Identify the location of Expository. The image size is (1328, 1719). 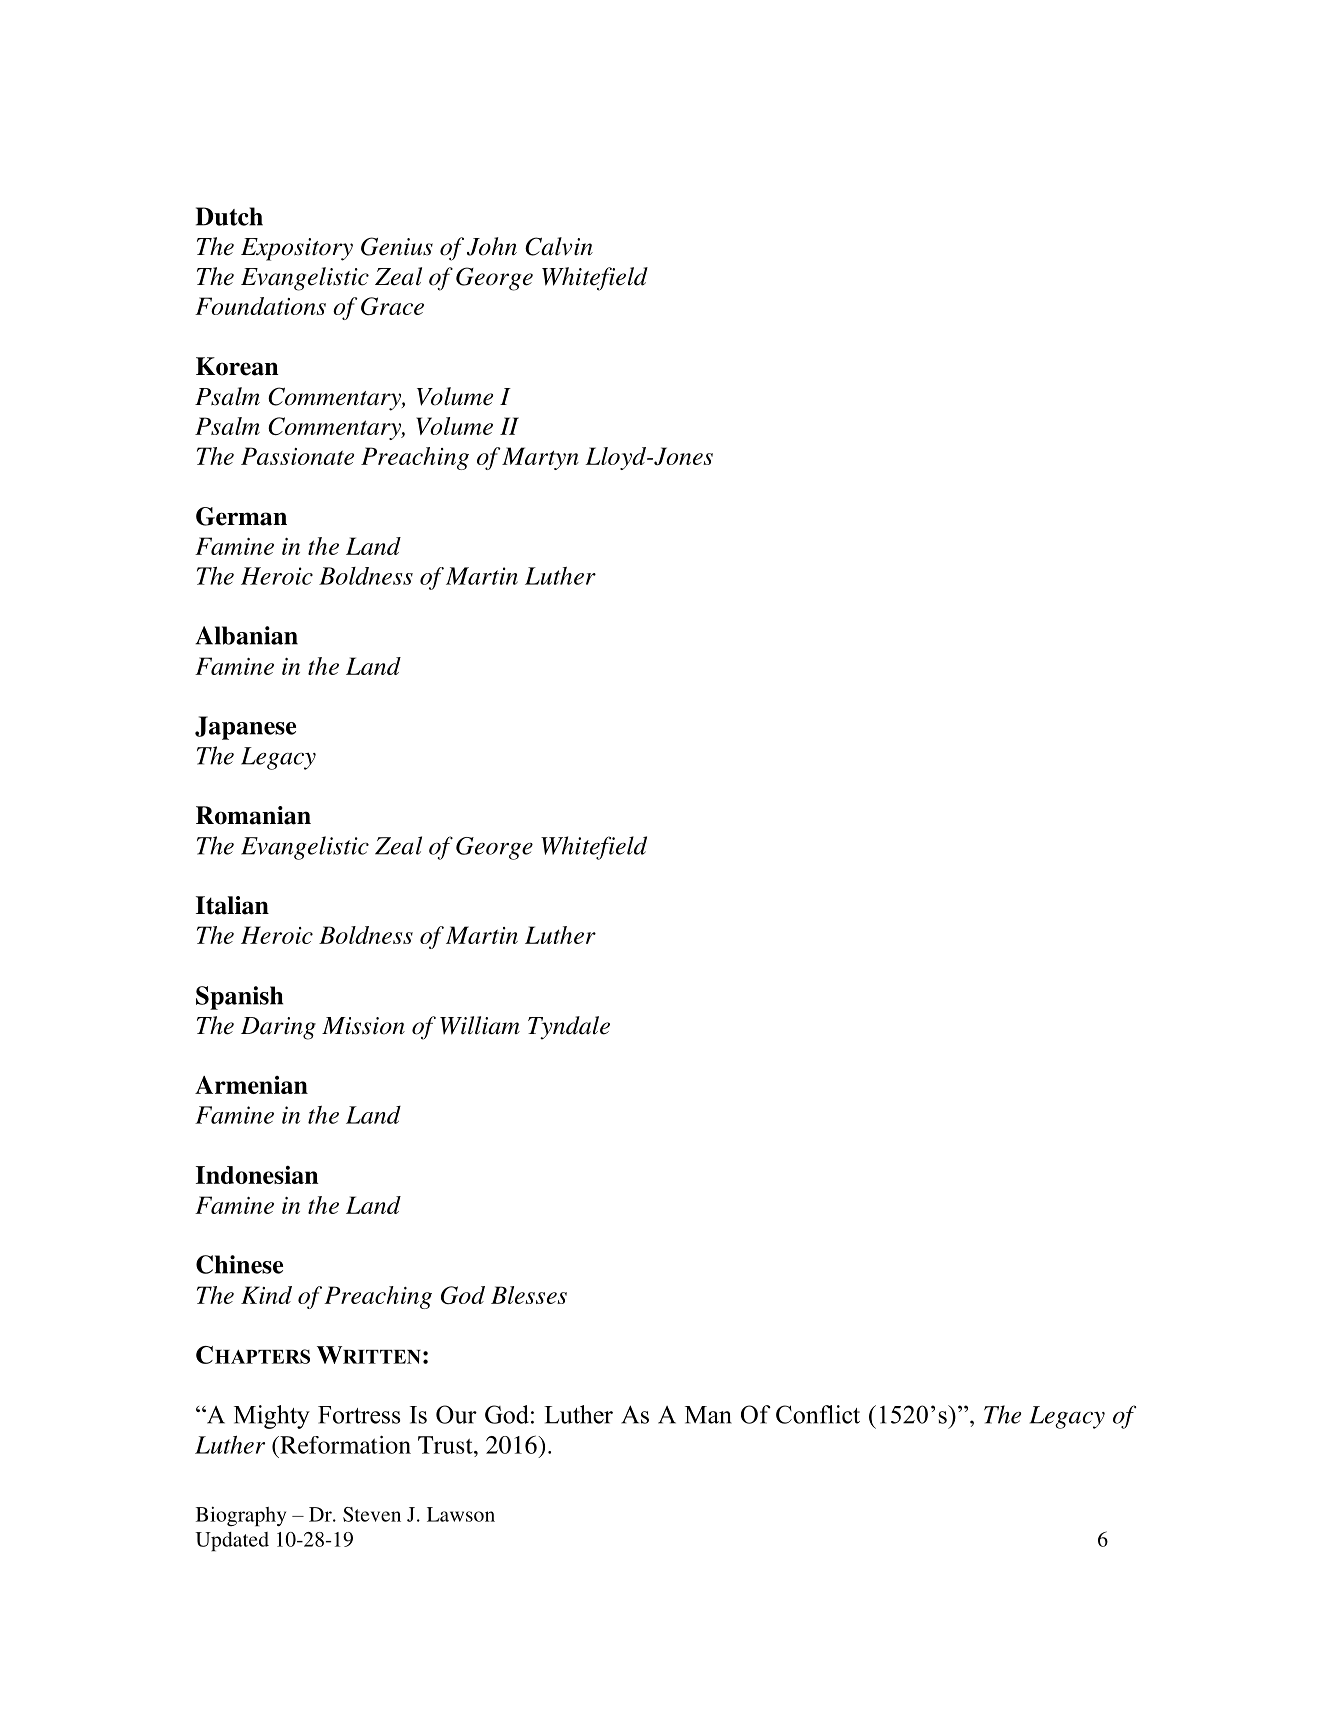
(297, 249).
